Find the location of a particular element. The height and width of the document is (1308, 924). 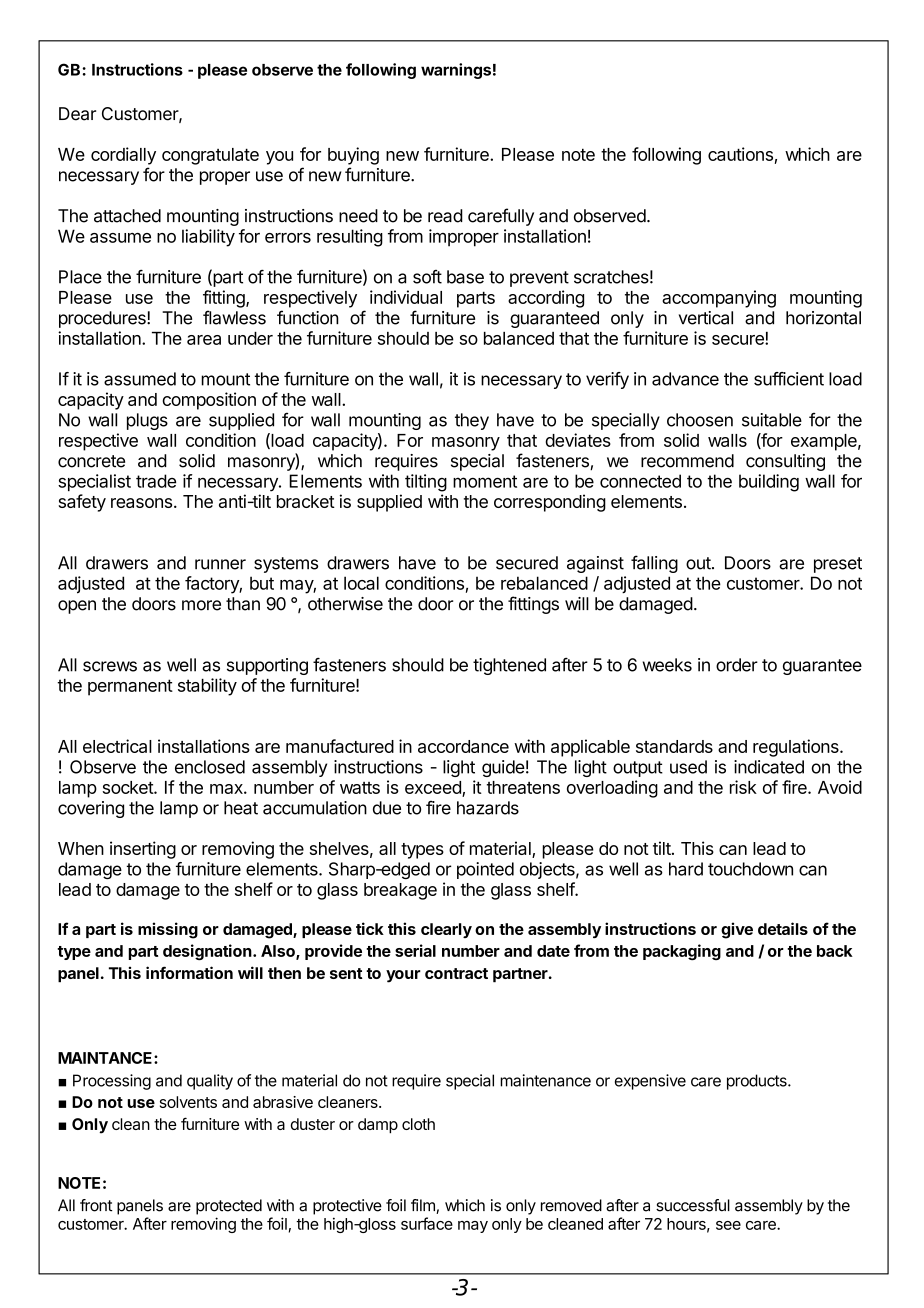

cautions is located at coordinates (740, 154).
